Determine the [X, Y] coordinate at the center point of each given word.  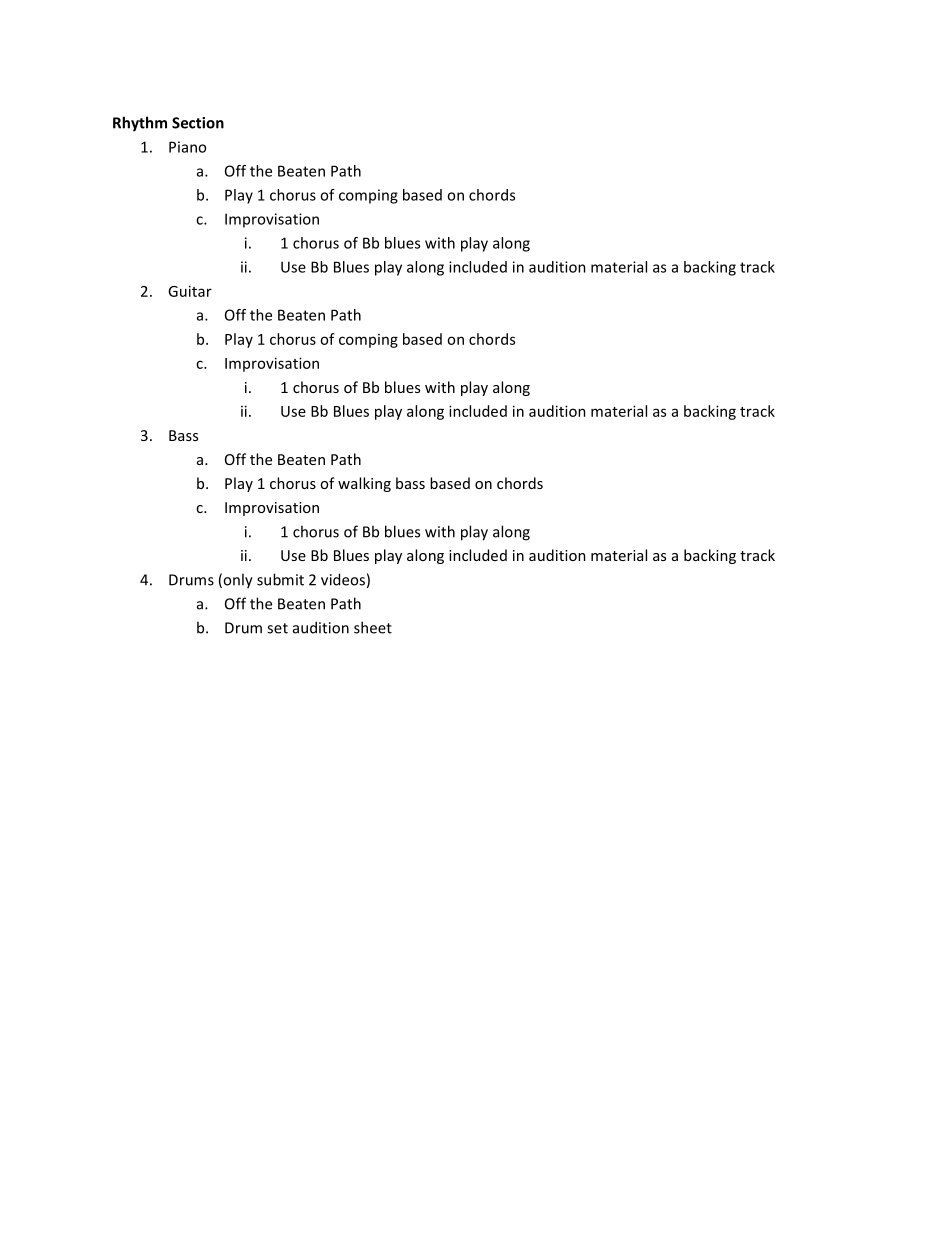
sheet [373, 627]
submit [280, 579]
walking [364, 484]
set [277, 628]
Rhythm [140, 124]
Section [198, 123]
